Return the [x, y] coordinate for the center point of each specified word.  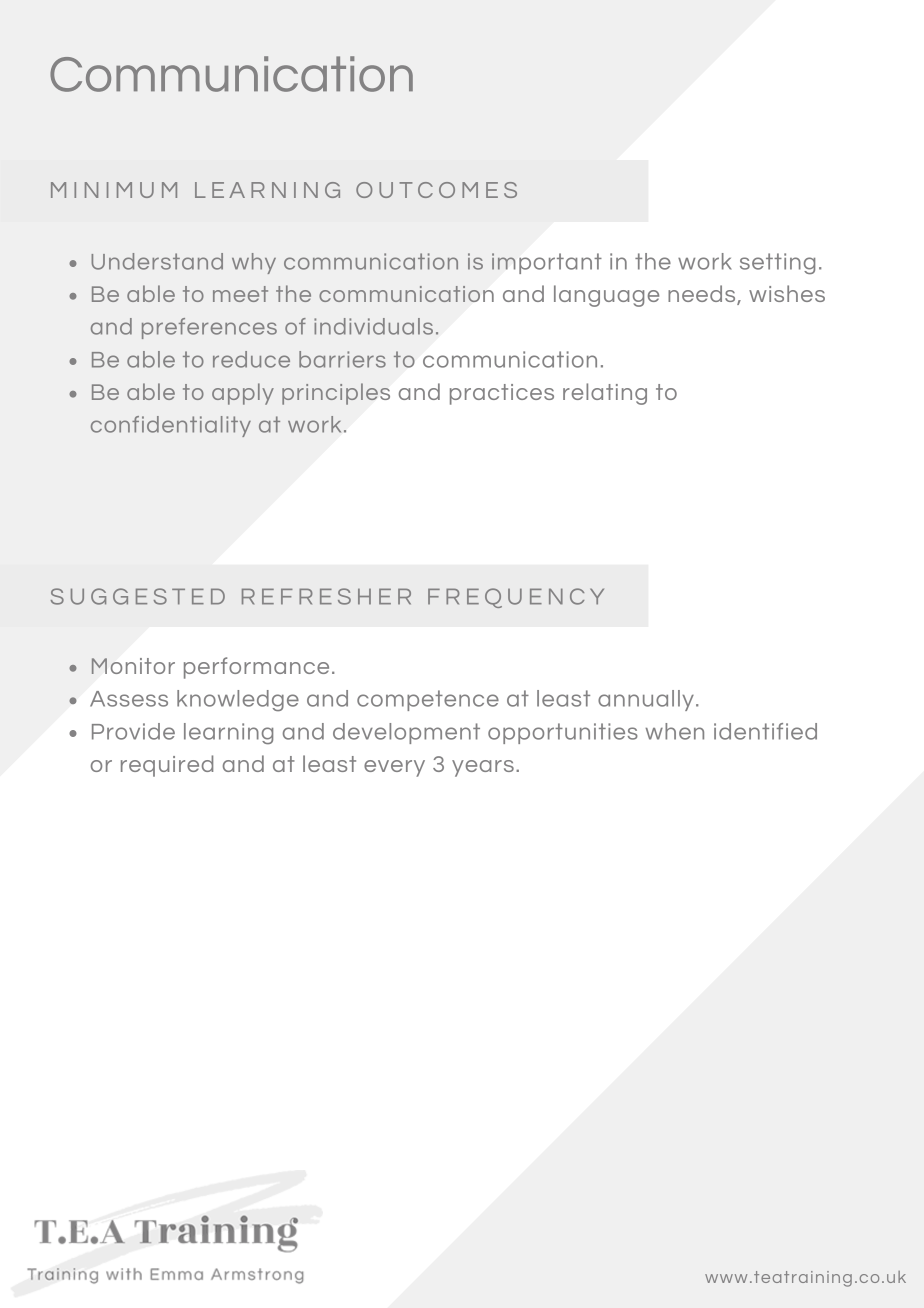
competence [428, 700]
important [547, 263]
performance [256, 668]
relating [605, 394]
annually [646, 700]
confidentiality [171, 426]
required [167, 766]
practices [502, 394]
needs [703, 295]
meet [240, 294]
